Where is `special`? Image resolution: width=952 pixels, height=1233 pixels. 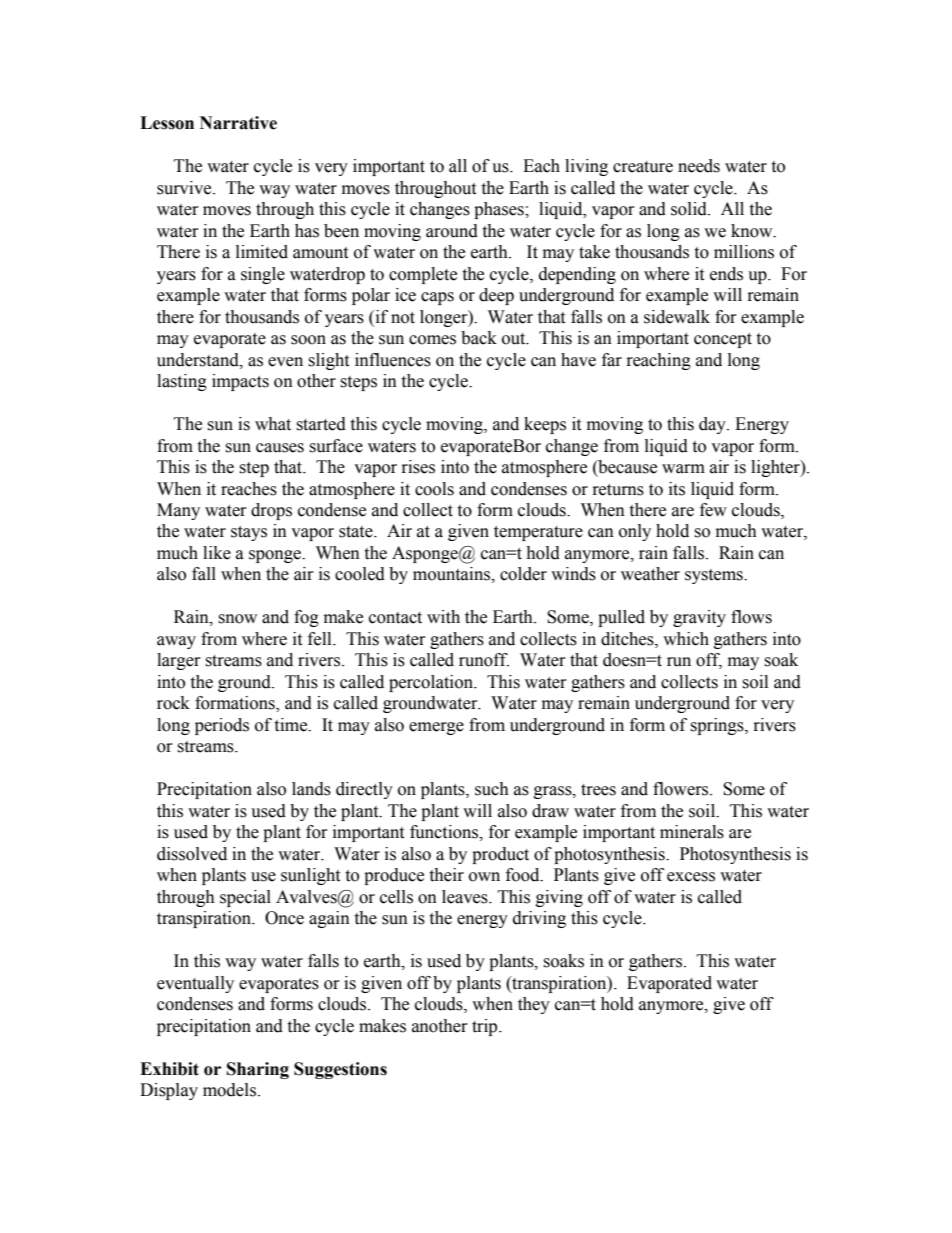
special is located at coordinates (245, 898).
